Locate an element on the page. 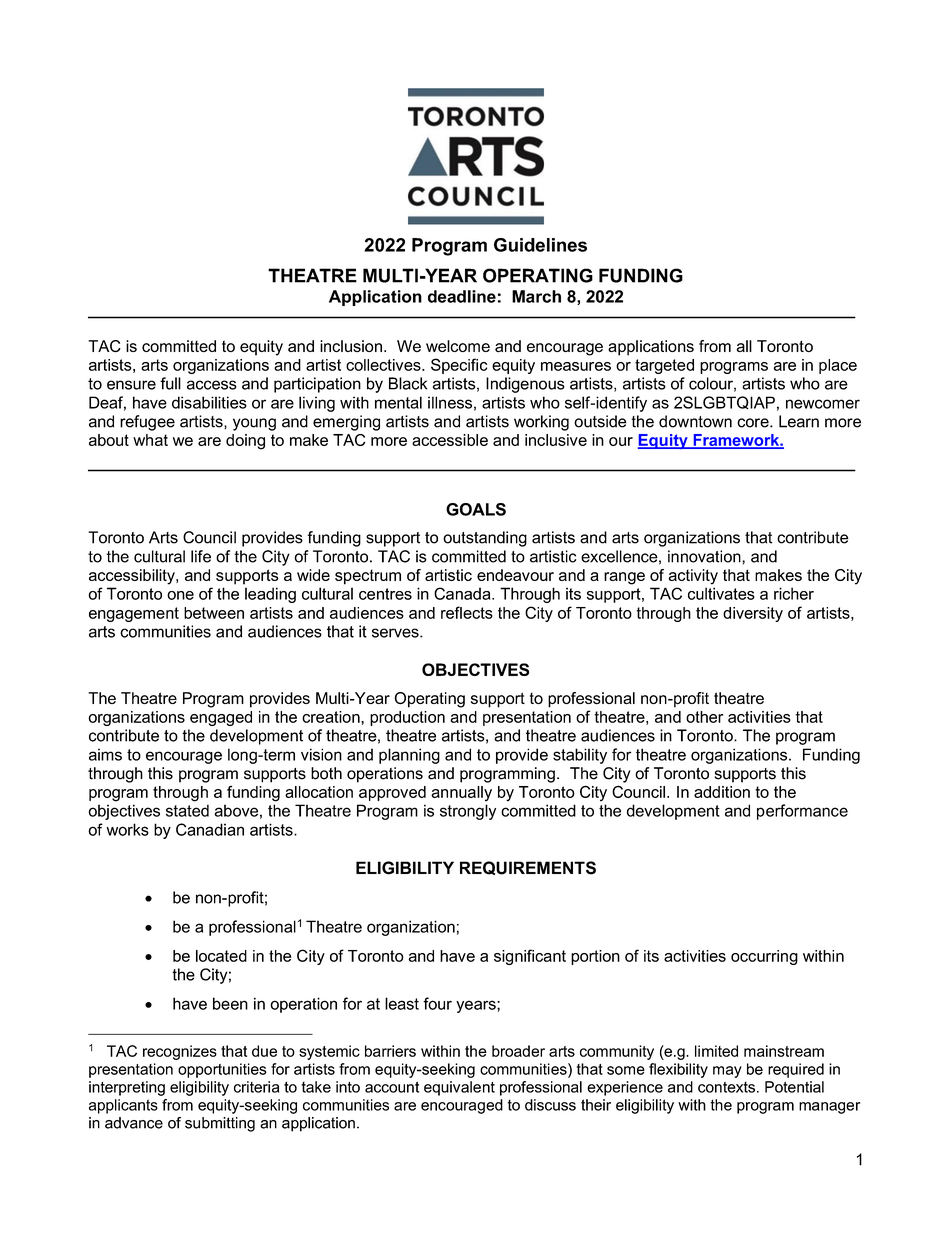 This document has width=952, height=1233. deadline is located at coordinates (462, 296).
